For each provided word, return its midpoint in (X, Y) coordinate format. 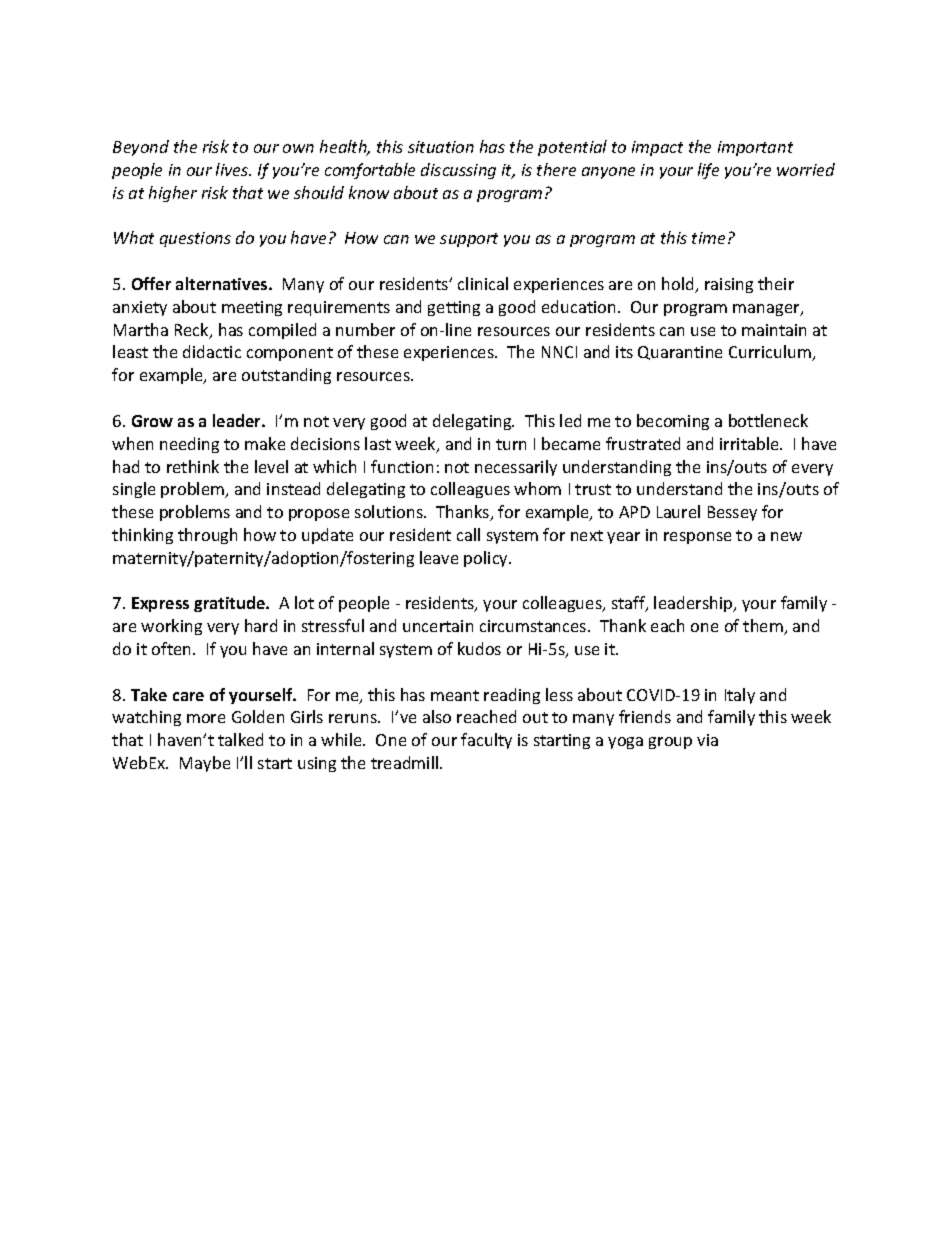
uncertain (438, 626)
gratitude (231, 604)
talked (240, 739)
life (708, 171)
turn (511, 444)
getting (454, 308)
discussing (458, 171)
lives (233, 169)
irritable (750, 443)
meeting (252, 308)
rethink (193, 466)
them (764, 627)
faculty (486, 741)
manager (767, 310)
